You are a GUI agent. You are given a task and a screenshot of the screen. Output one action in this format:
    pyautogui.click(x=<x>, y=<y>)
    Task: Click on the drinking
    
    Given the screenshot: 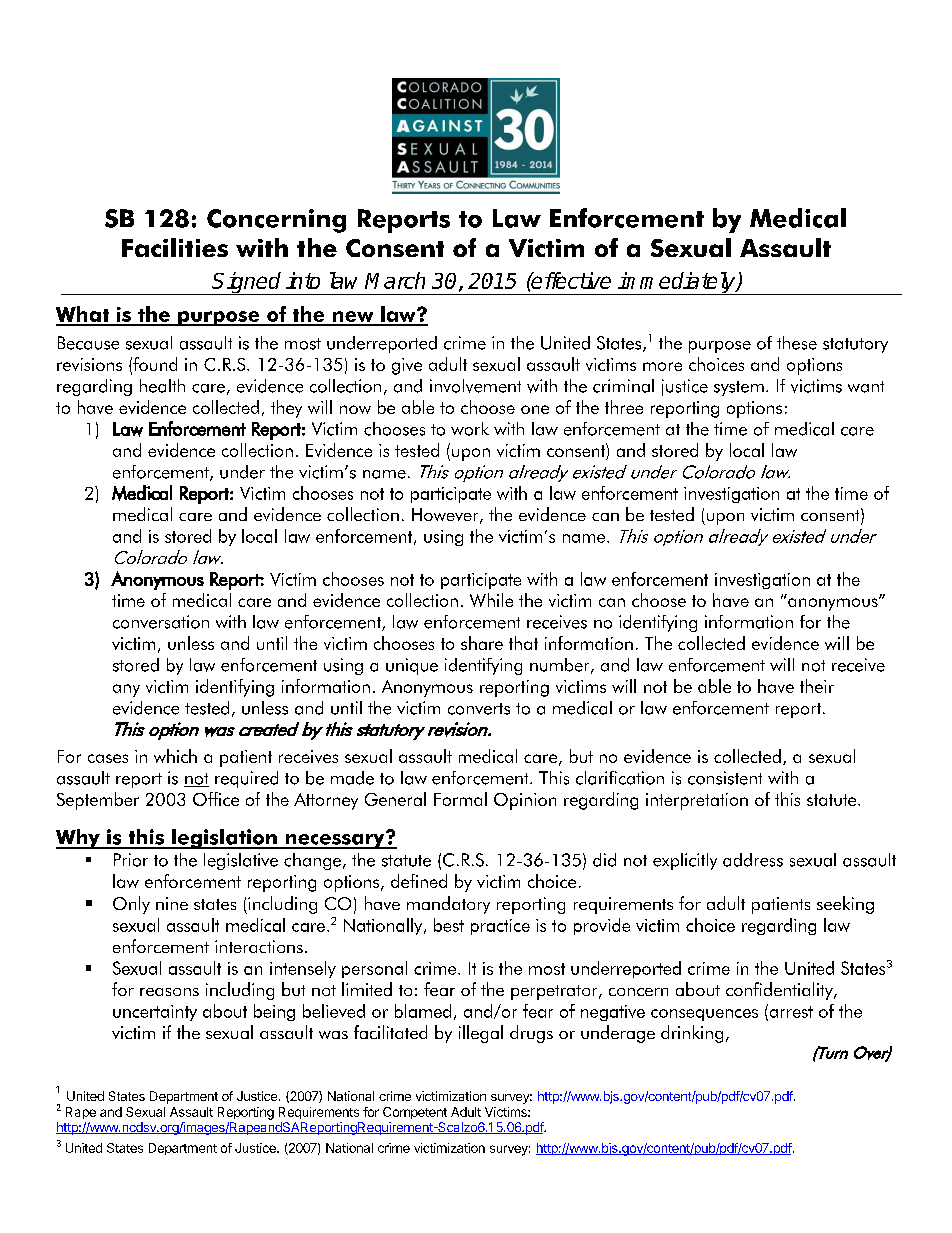 What is the action you would take?
    pyautogui.click(x=692, y=1034)
